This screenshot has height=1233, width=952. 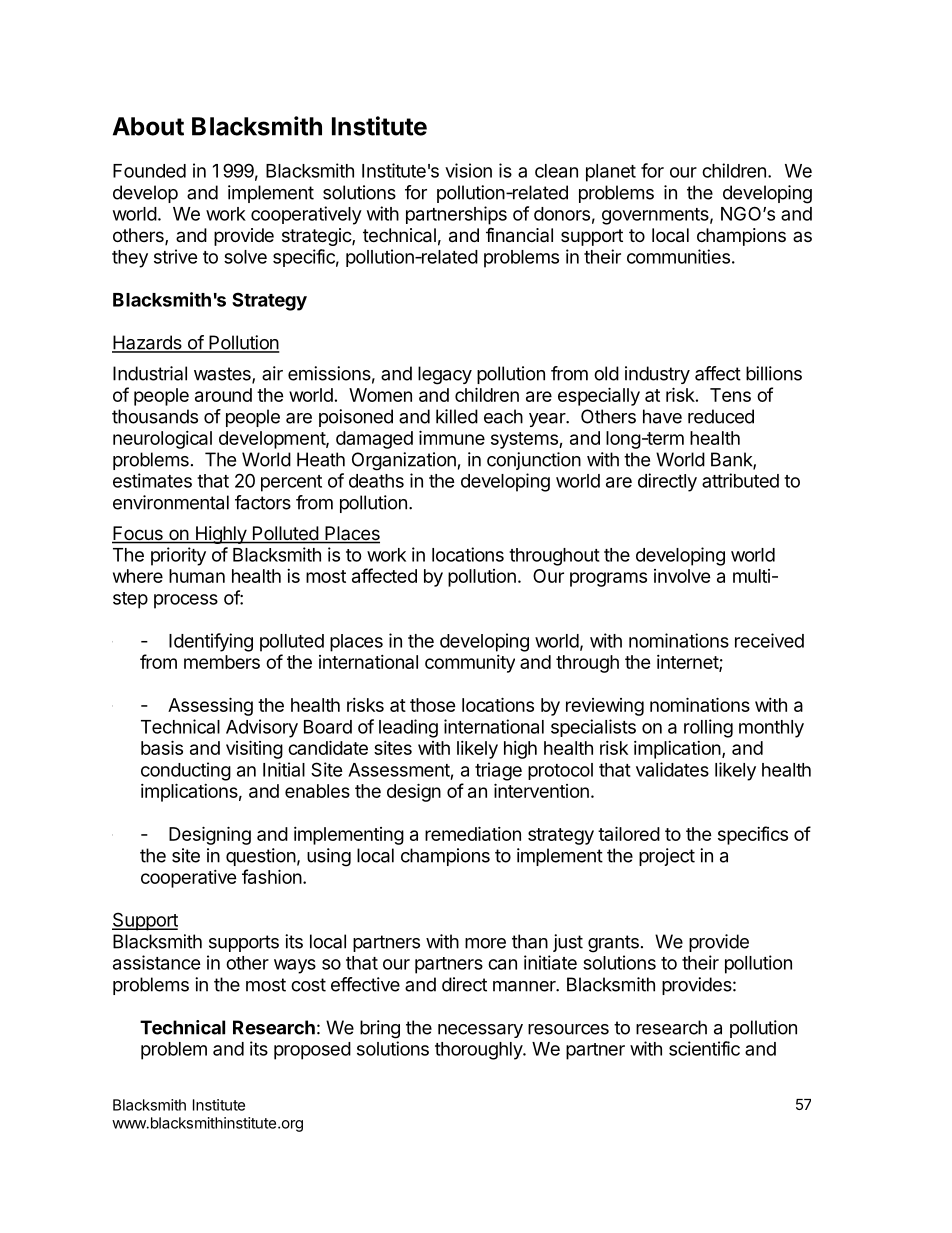 I want to click on validates, so click(x=672, y=769).
